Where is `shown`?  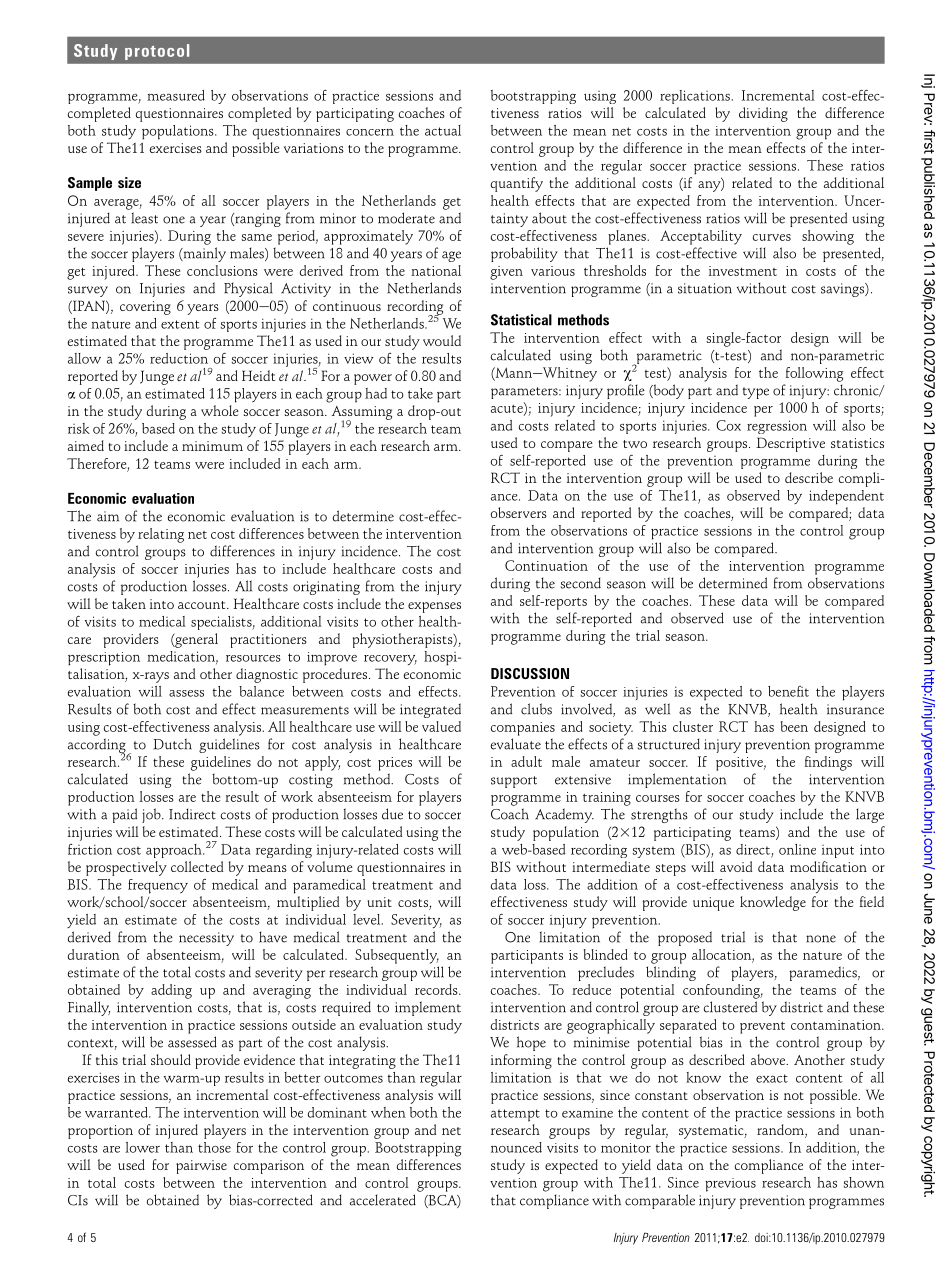 shown is located at coordinates (864, 1182).
